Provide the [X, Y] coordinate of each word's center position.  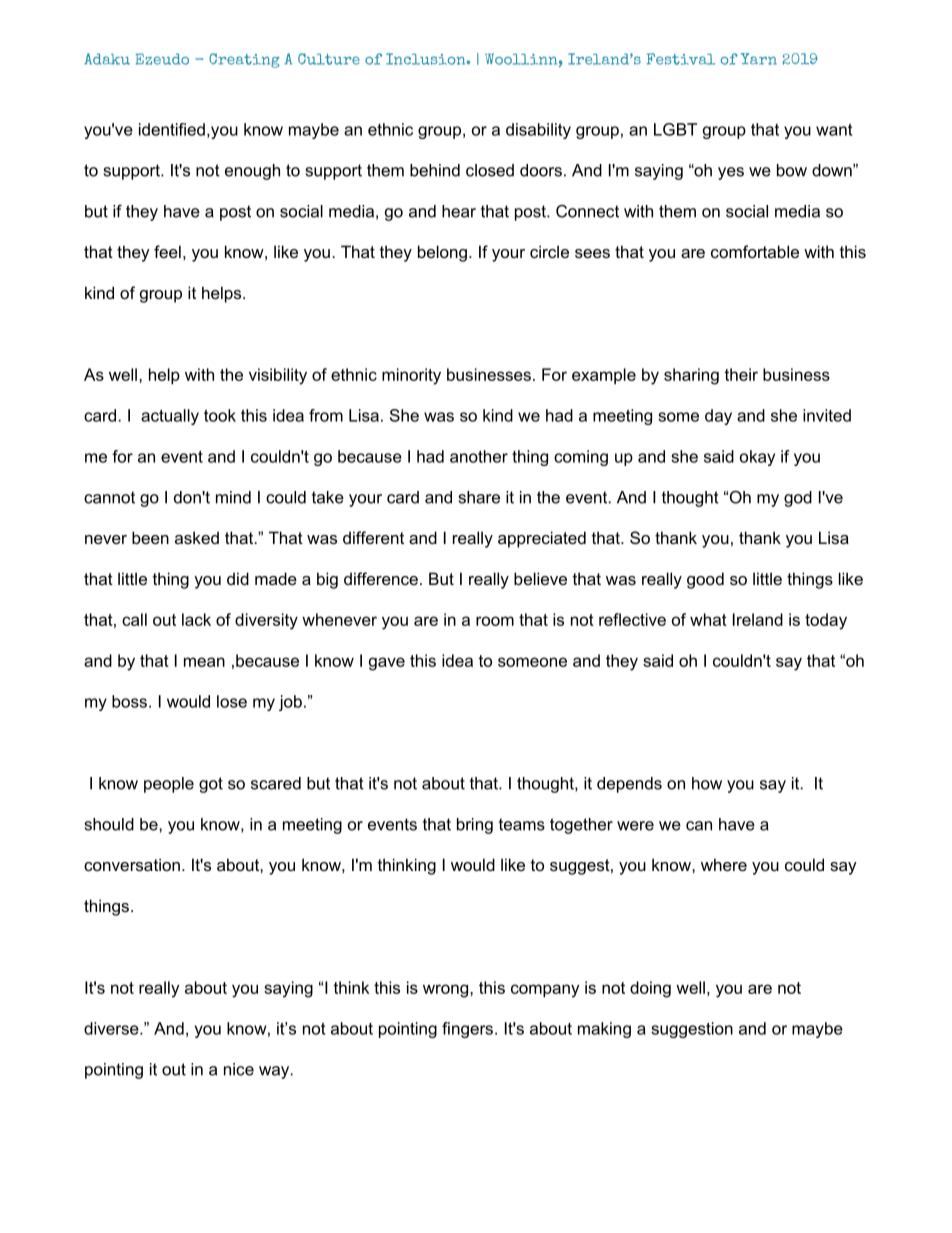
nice [239, 1069]
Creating [244, 60]
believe [540, 578]
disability [538, 131]
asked [197, 537]
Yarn [759, 59]
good [705, 580]
